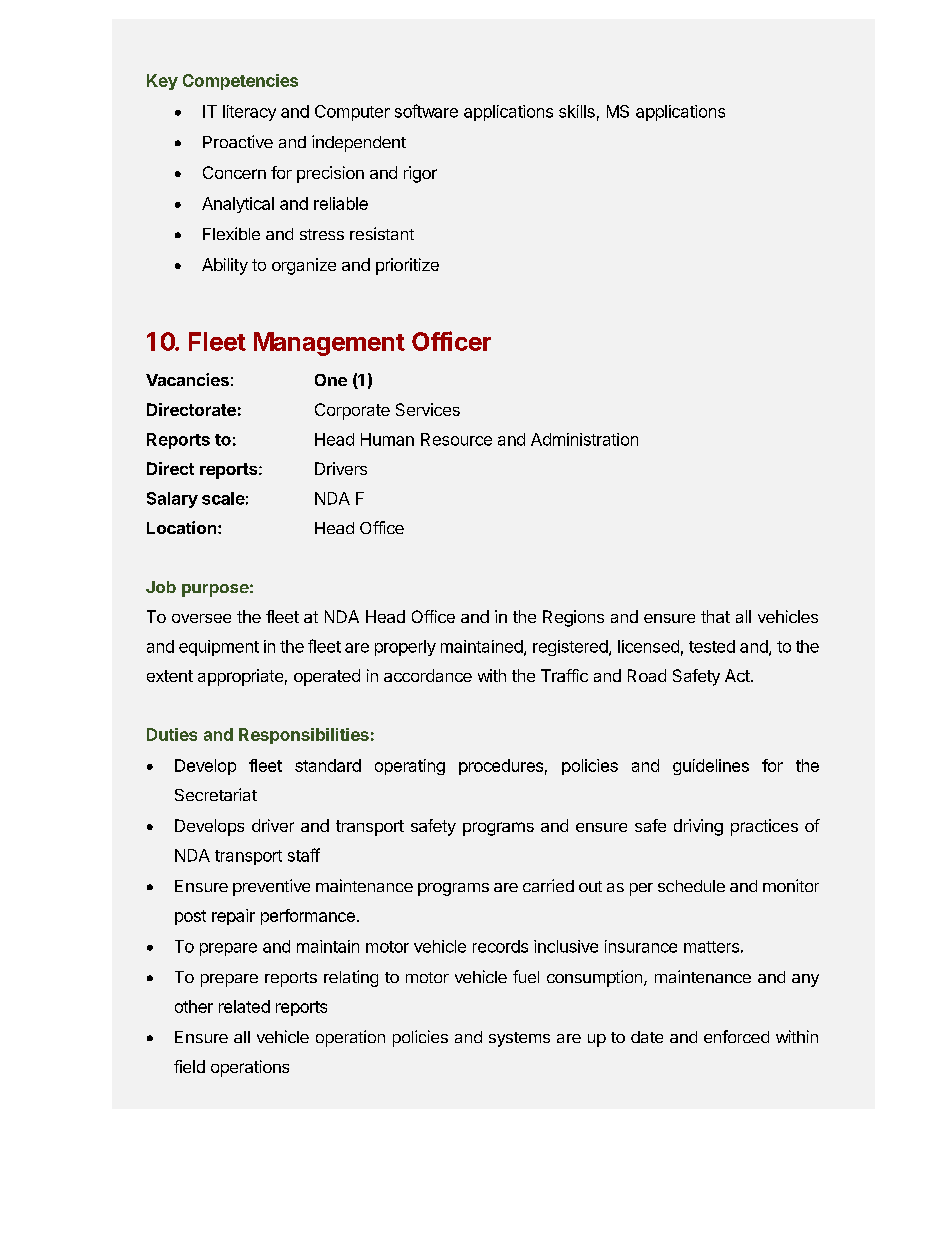 The image size is (952, 1233). I want to click on Regions, so click(573, 618).
